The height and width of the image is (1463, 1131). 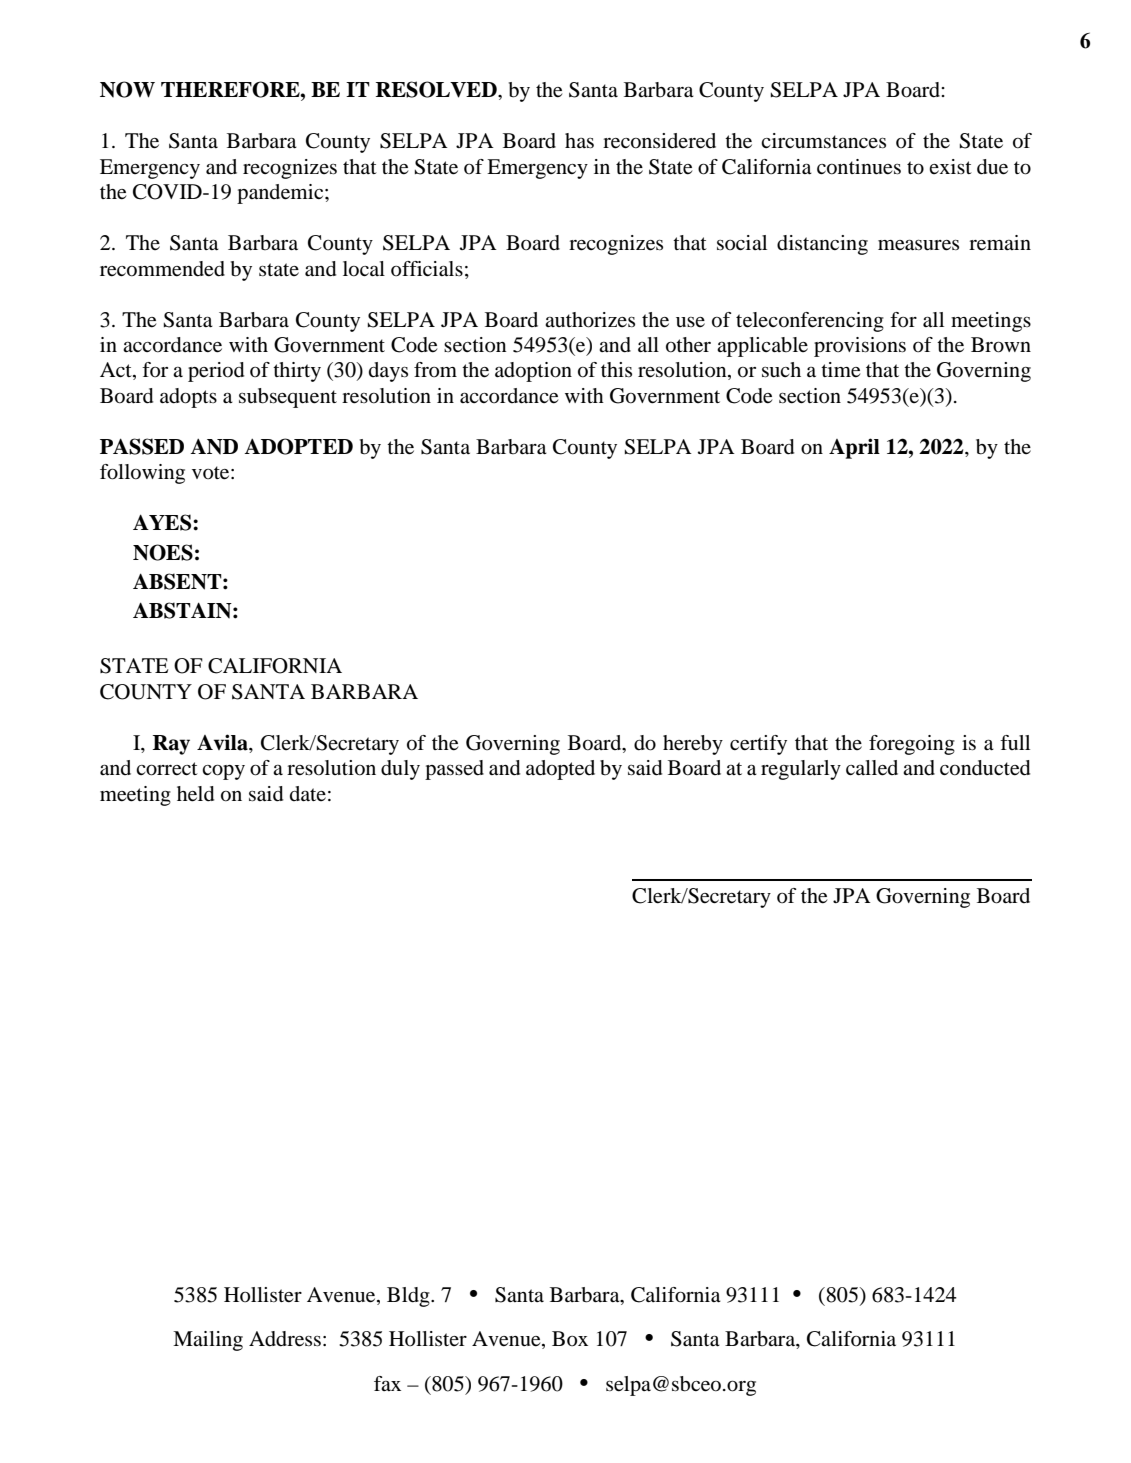 What do you see at coordinates (854, 448) in the image?
I see `April` at bounding box center [854, 448].
